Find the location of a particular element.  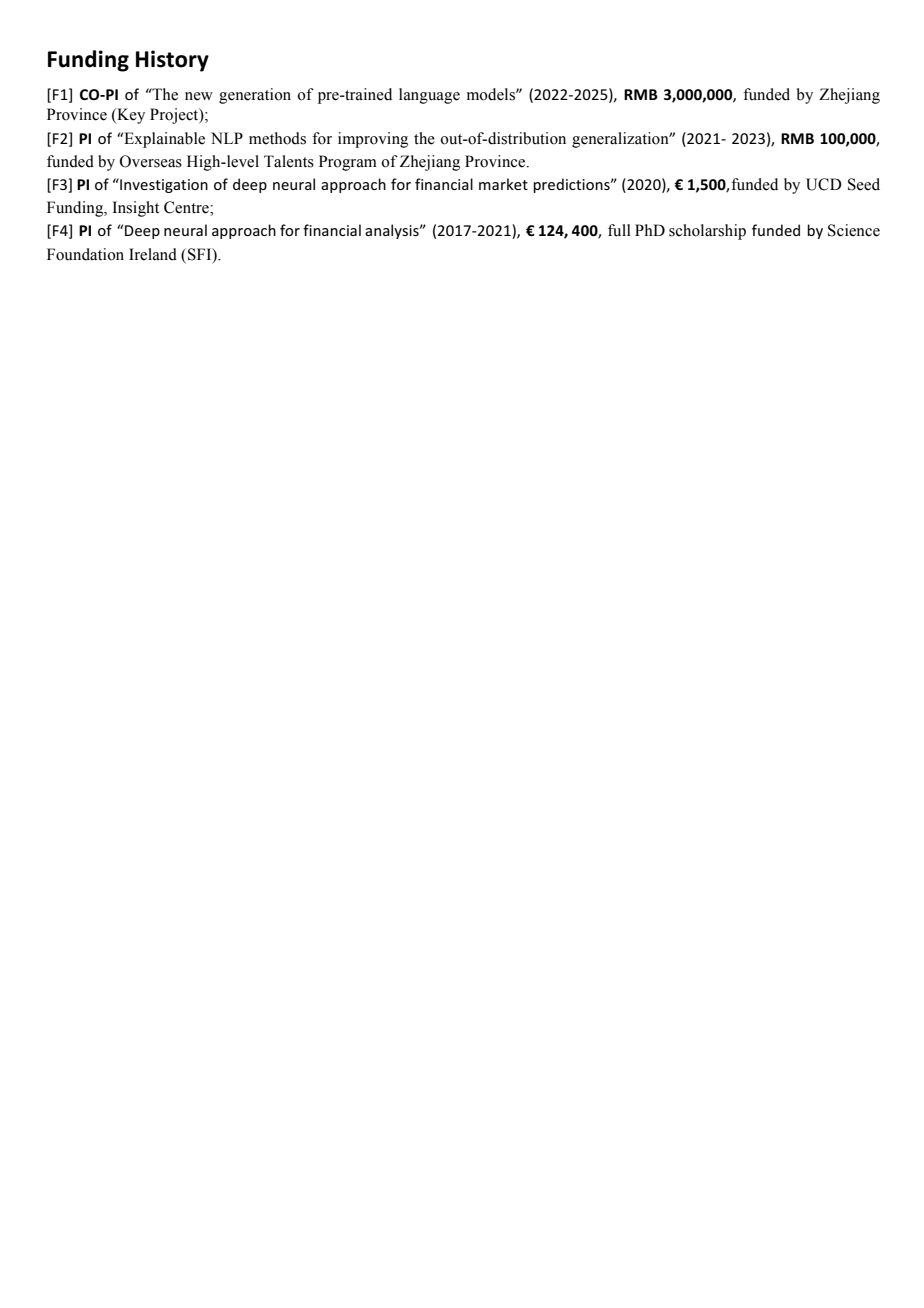

History is located at coordinates (172, 61).
